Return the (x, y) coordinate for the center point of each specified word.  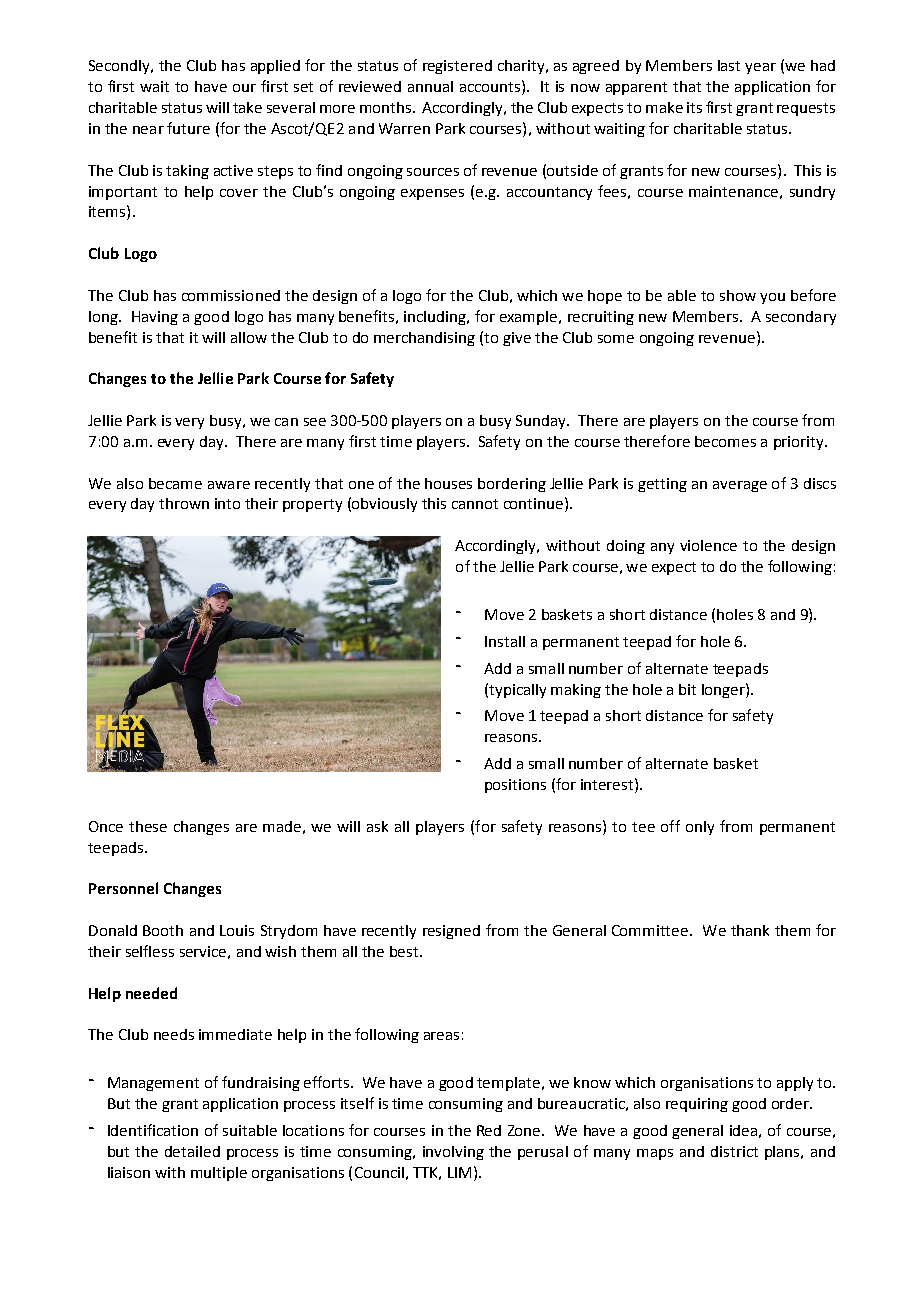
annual (430, 86)
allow (249, 337)
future (188, 128)
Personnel (123, 888)
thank (750, 930)
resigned (451, 932)
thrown (184, 503)
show (738, 295)
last (729, 65)
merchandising (424, 339)
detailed (192, 1151)
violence (708, 545)
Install (505, 641)
